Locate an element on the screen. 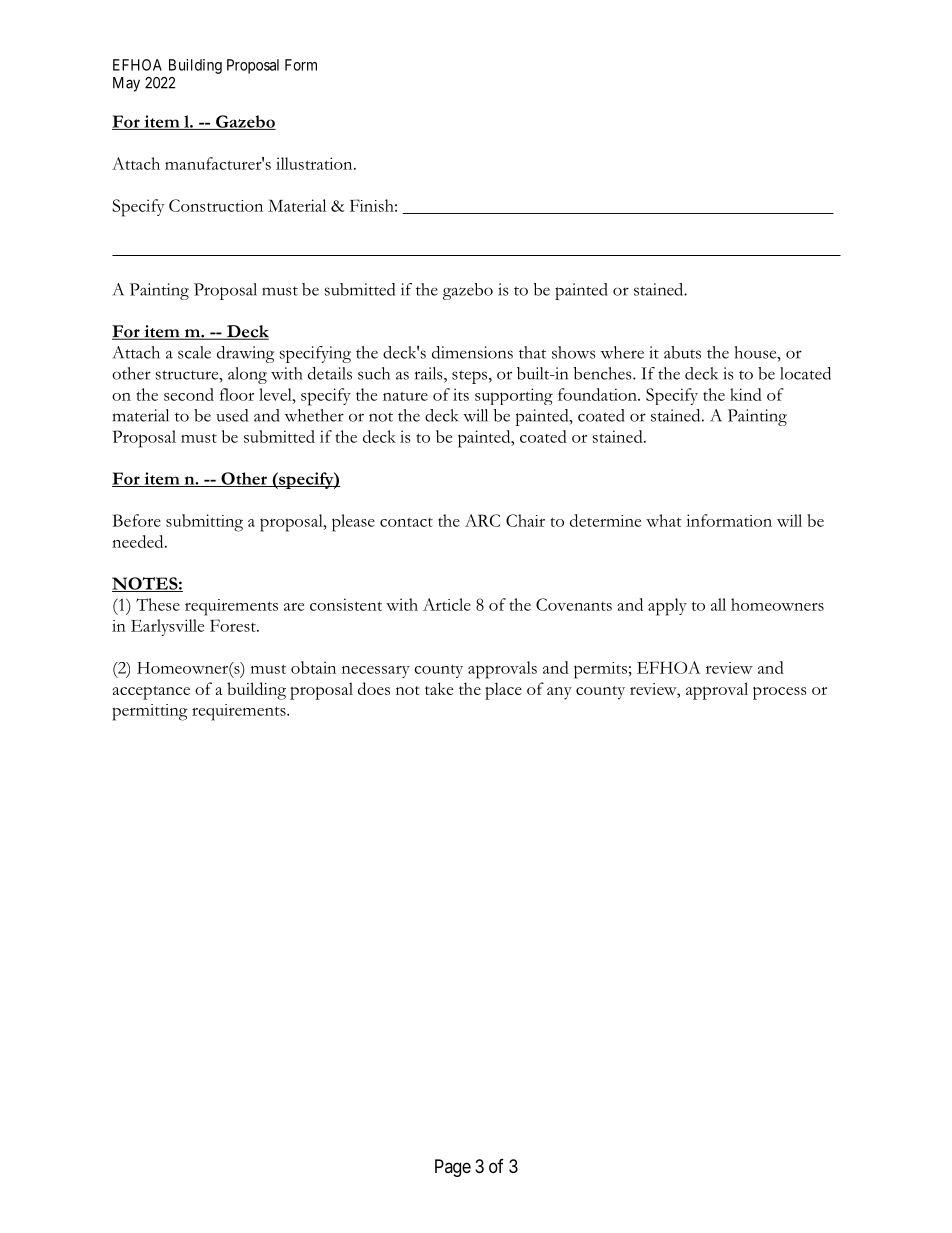  all is located at coordinates (718, 604).
